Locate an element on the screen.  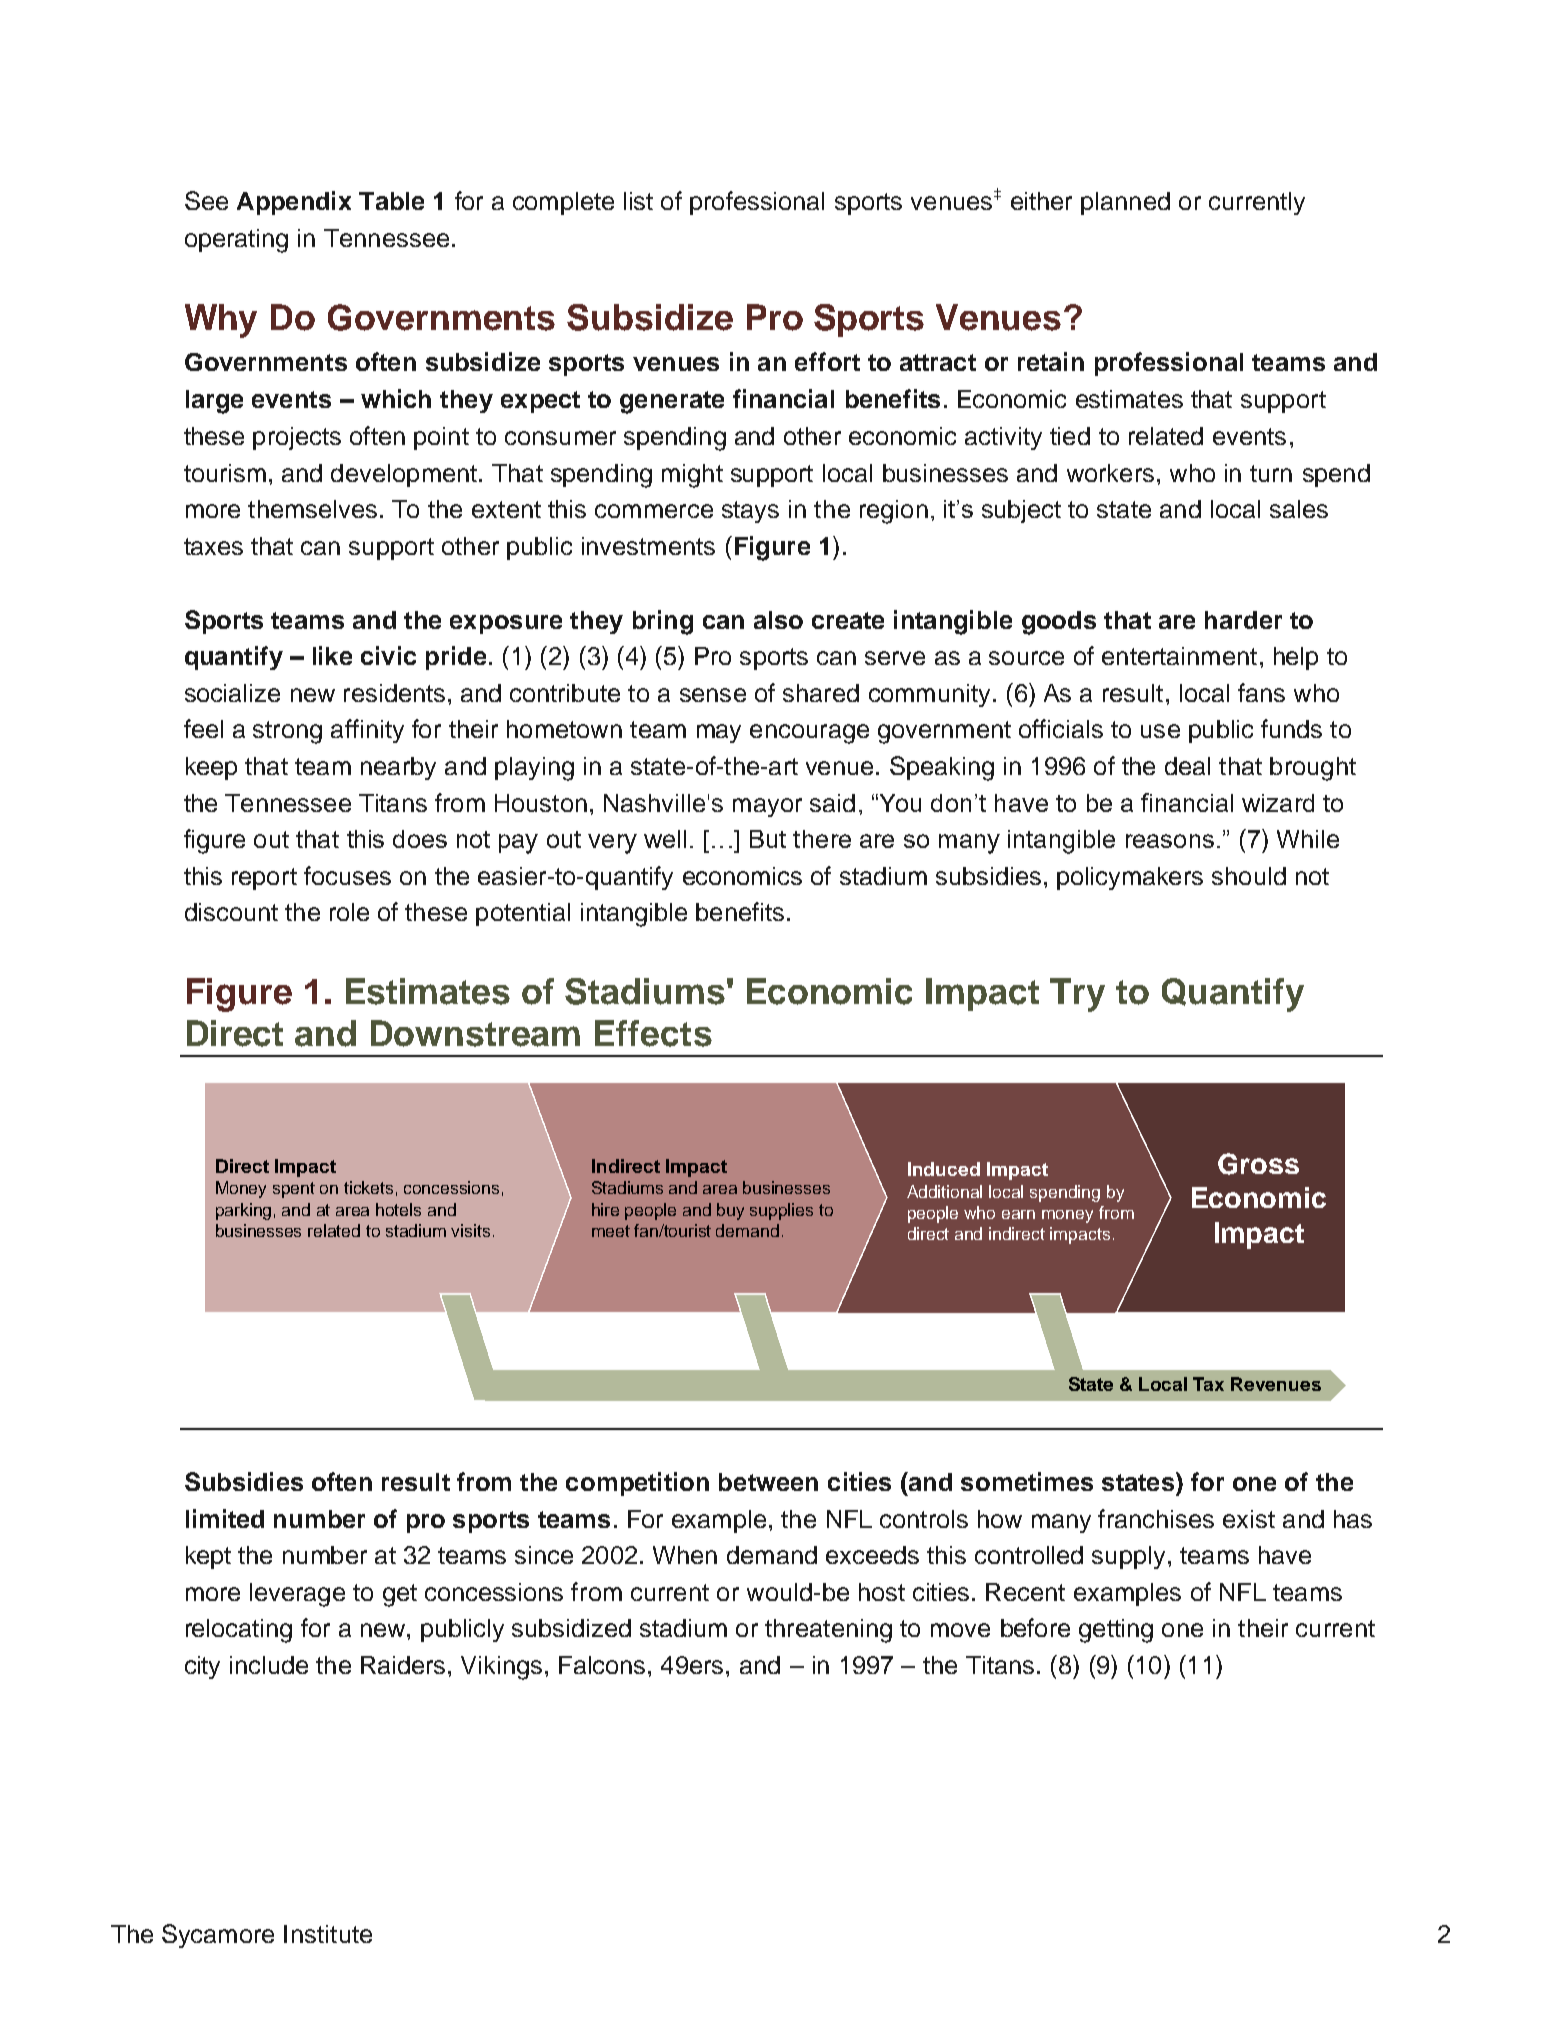
getting is located at coordinates (1116, 1631).
